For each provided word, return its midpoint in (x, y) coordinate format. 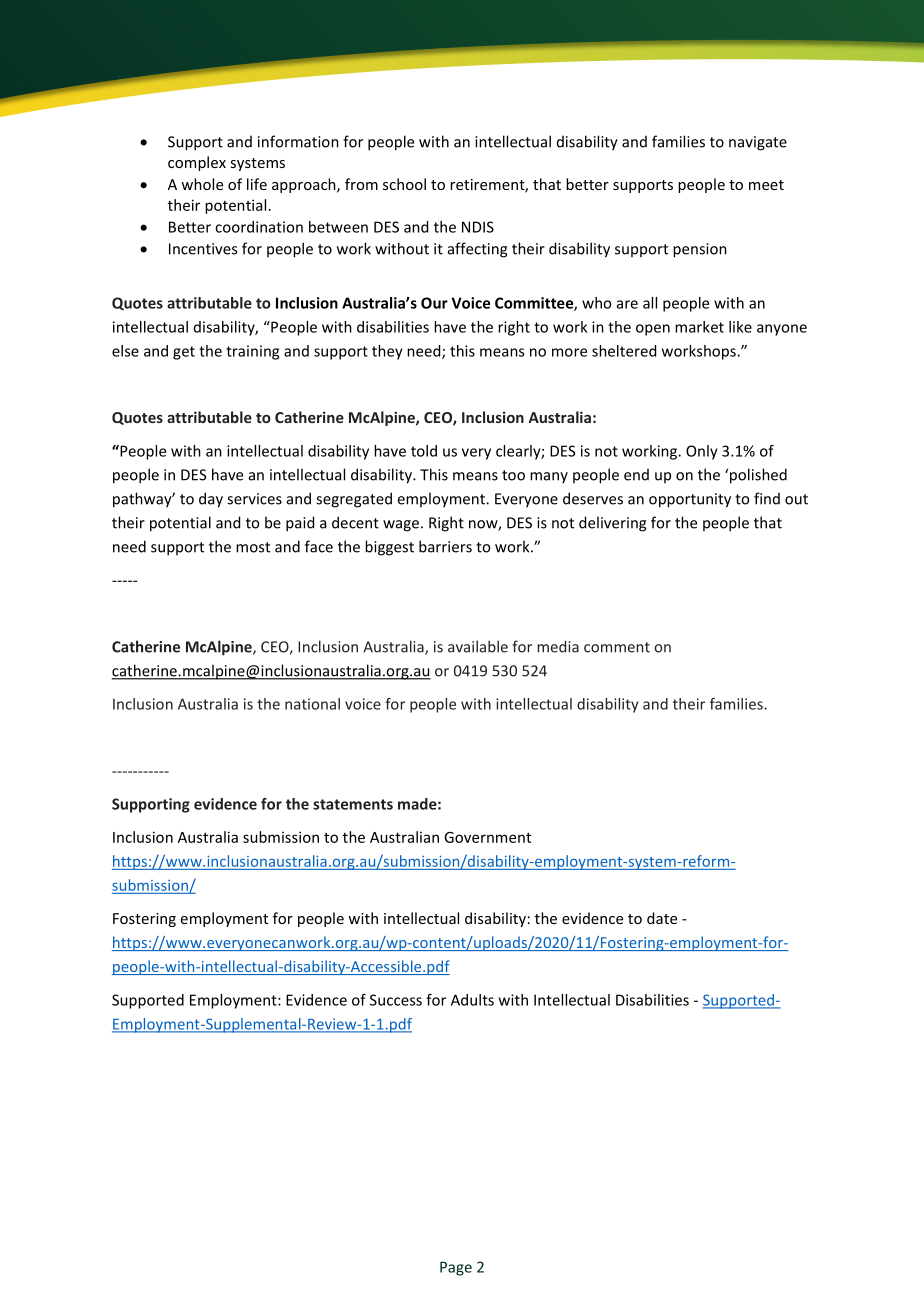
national (312, 704)
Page (456, 1268)
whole (202, 184)
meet (766, 185)
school (404, 184)
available (478, 646)
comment (617, 647)
